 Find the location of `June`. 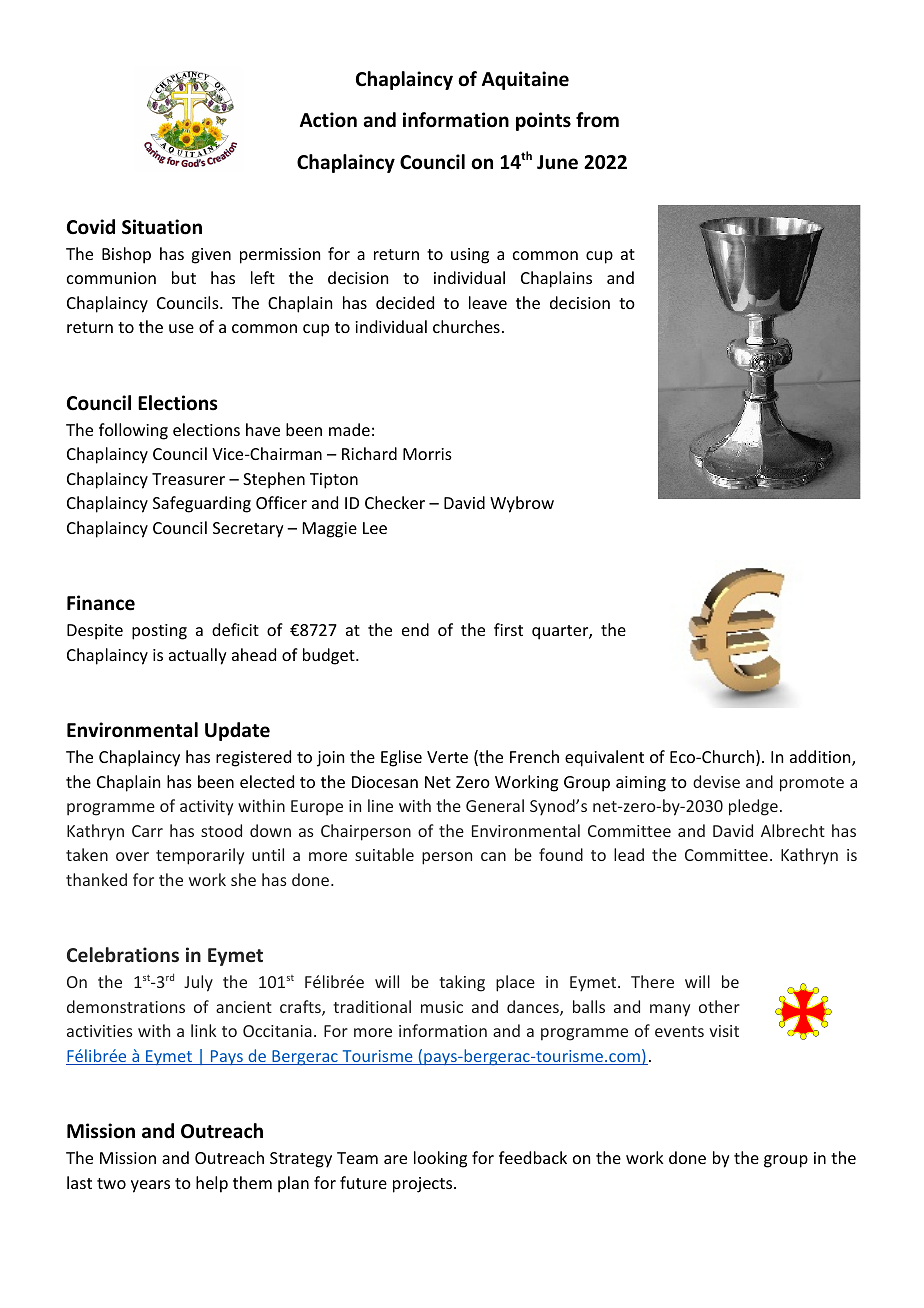

June is located at coordinates (557, 162).
